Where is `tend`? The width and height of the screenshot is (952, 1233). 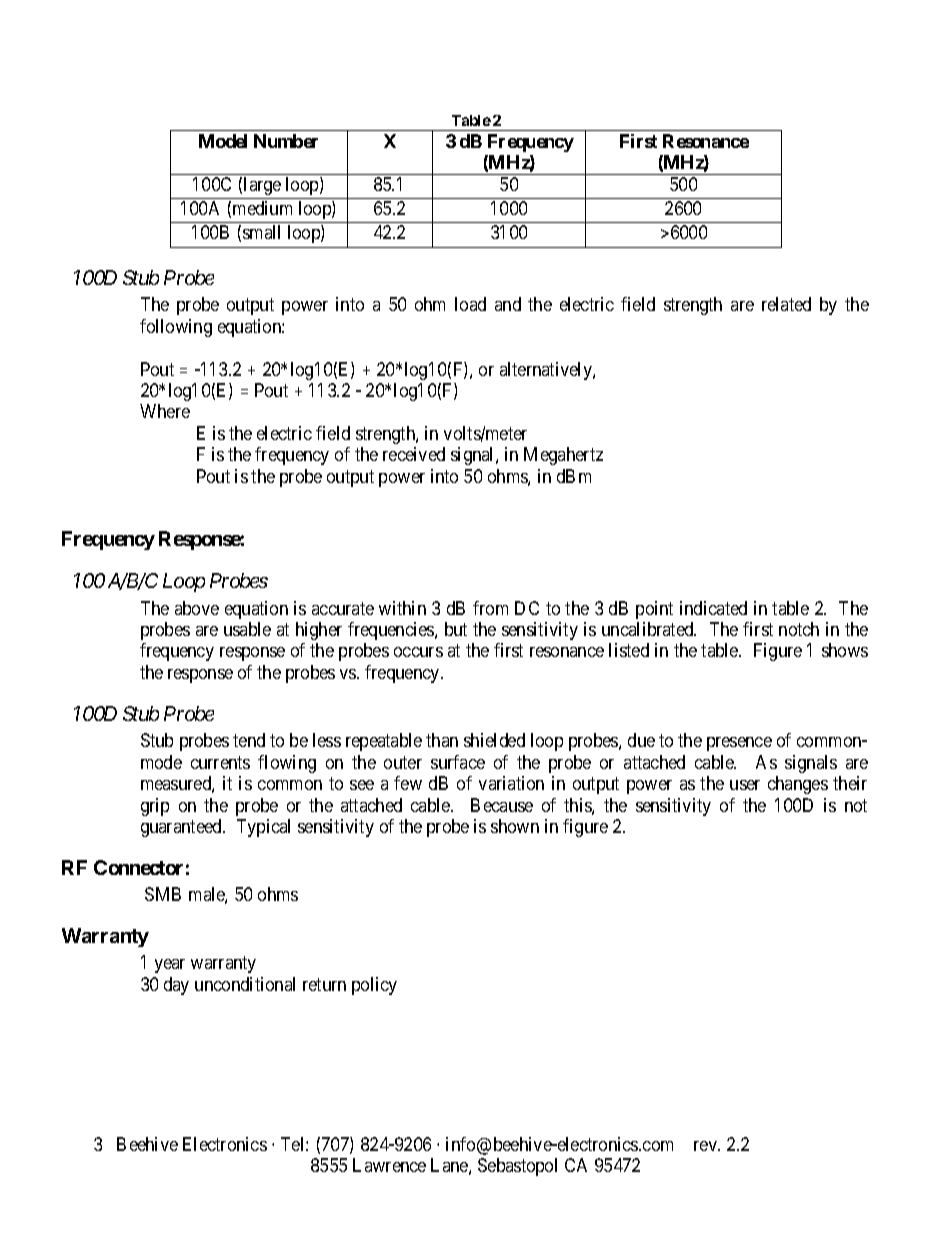
tend is located at coordinates (249, 740).
